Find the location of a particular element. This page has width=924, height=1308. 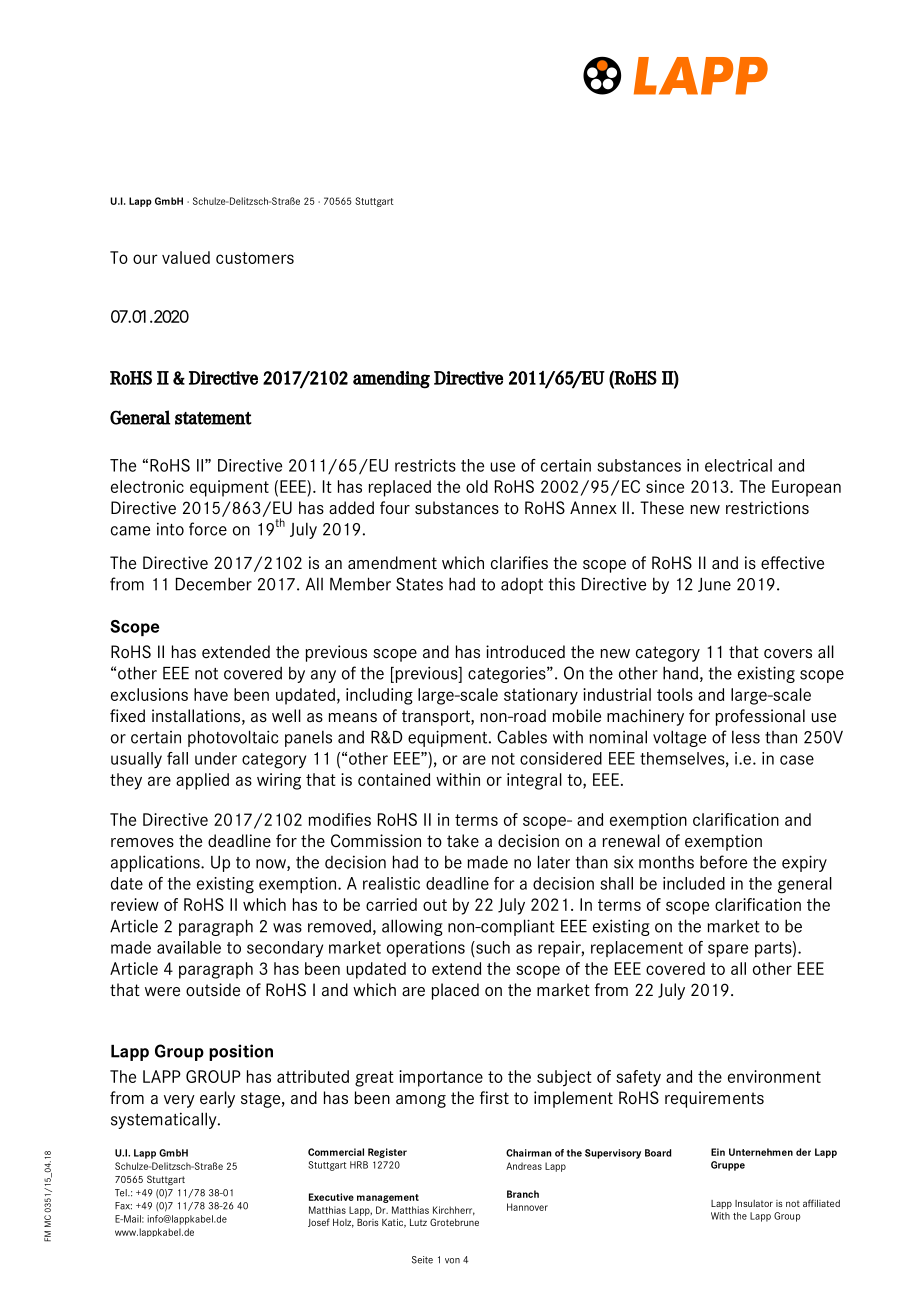

valued is located at coordinates (186, 257).
